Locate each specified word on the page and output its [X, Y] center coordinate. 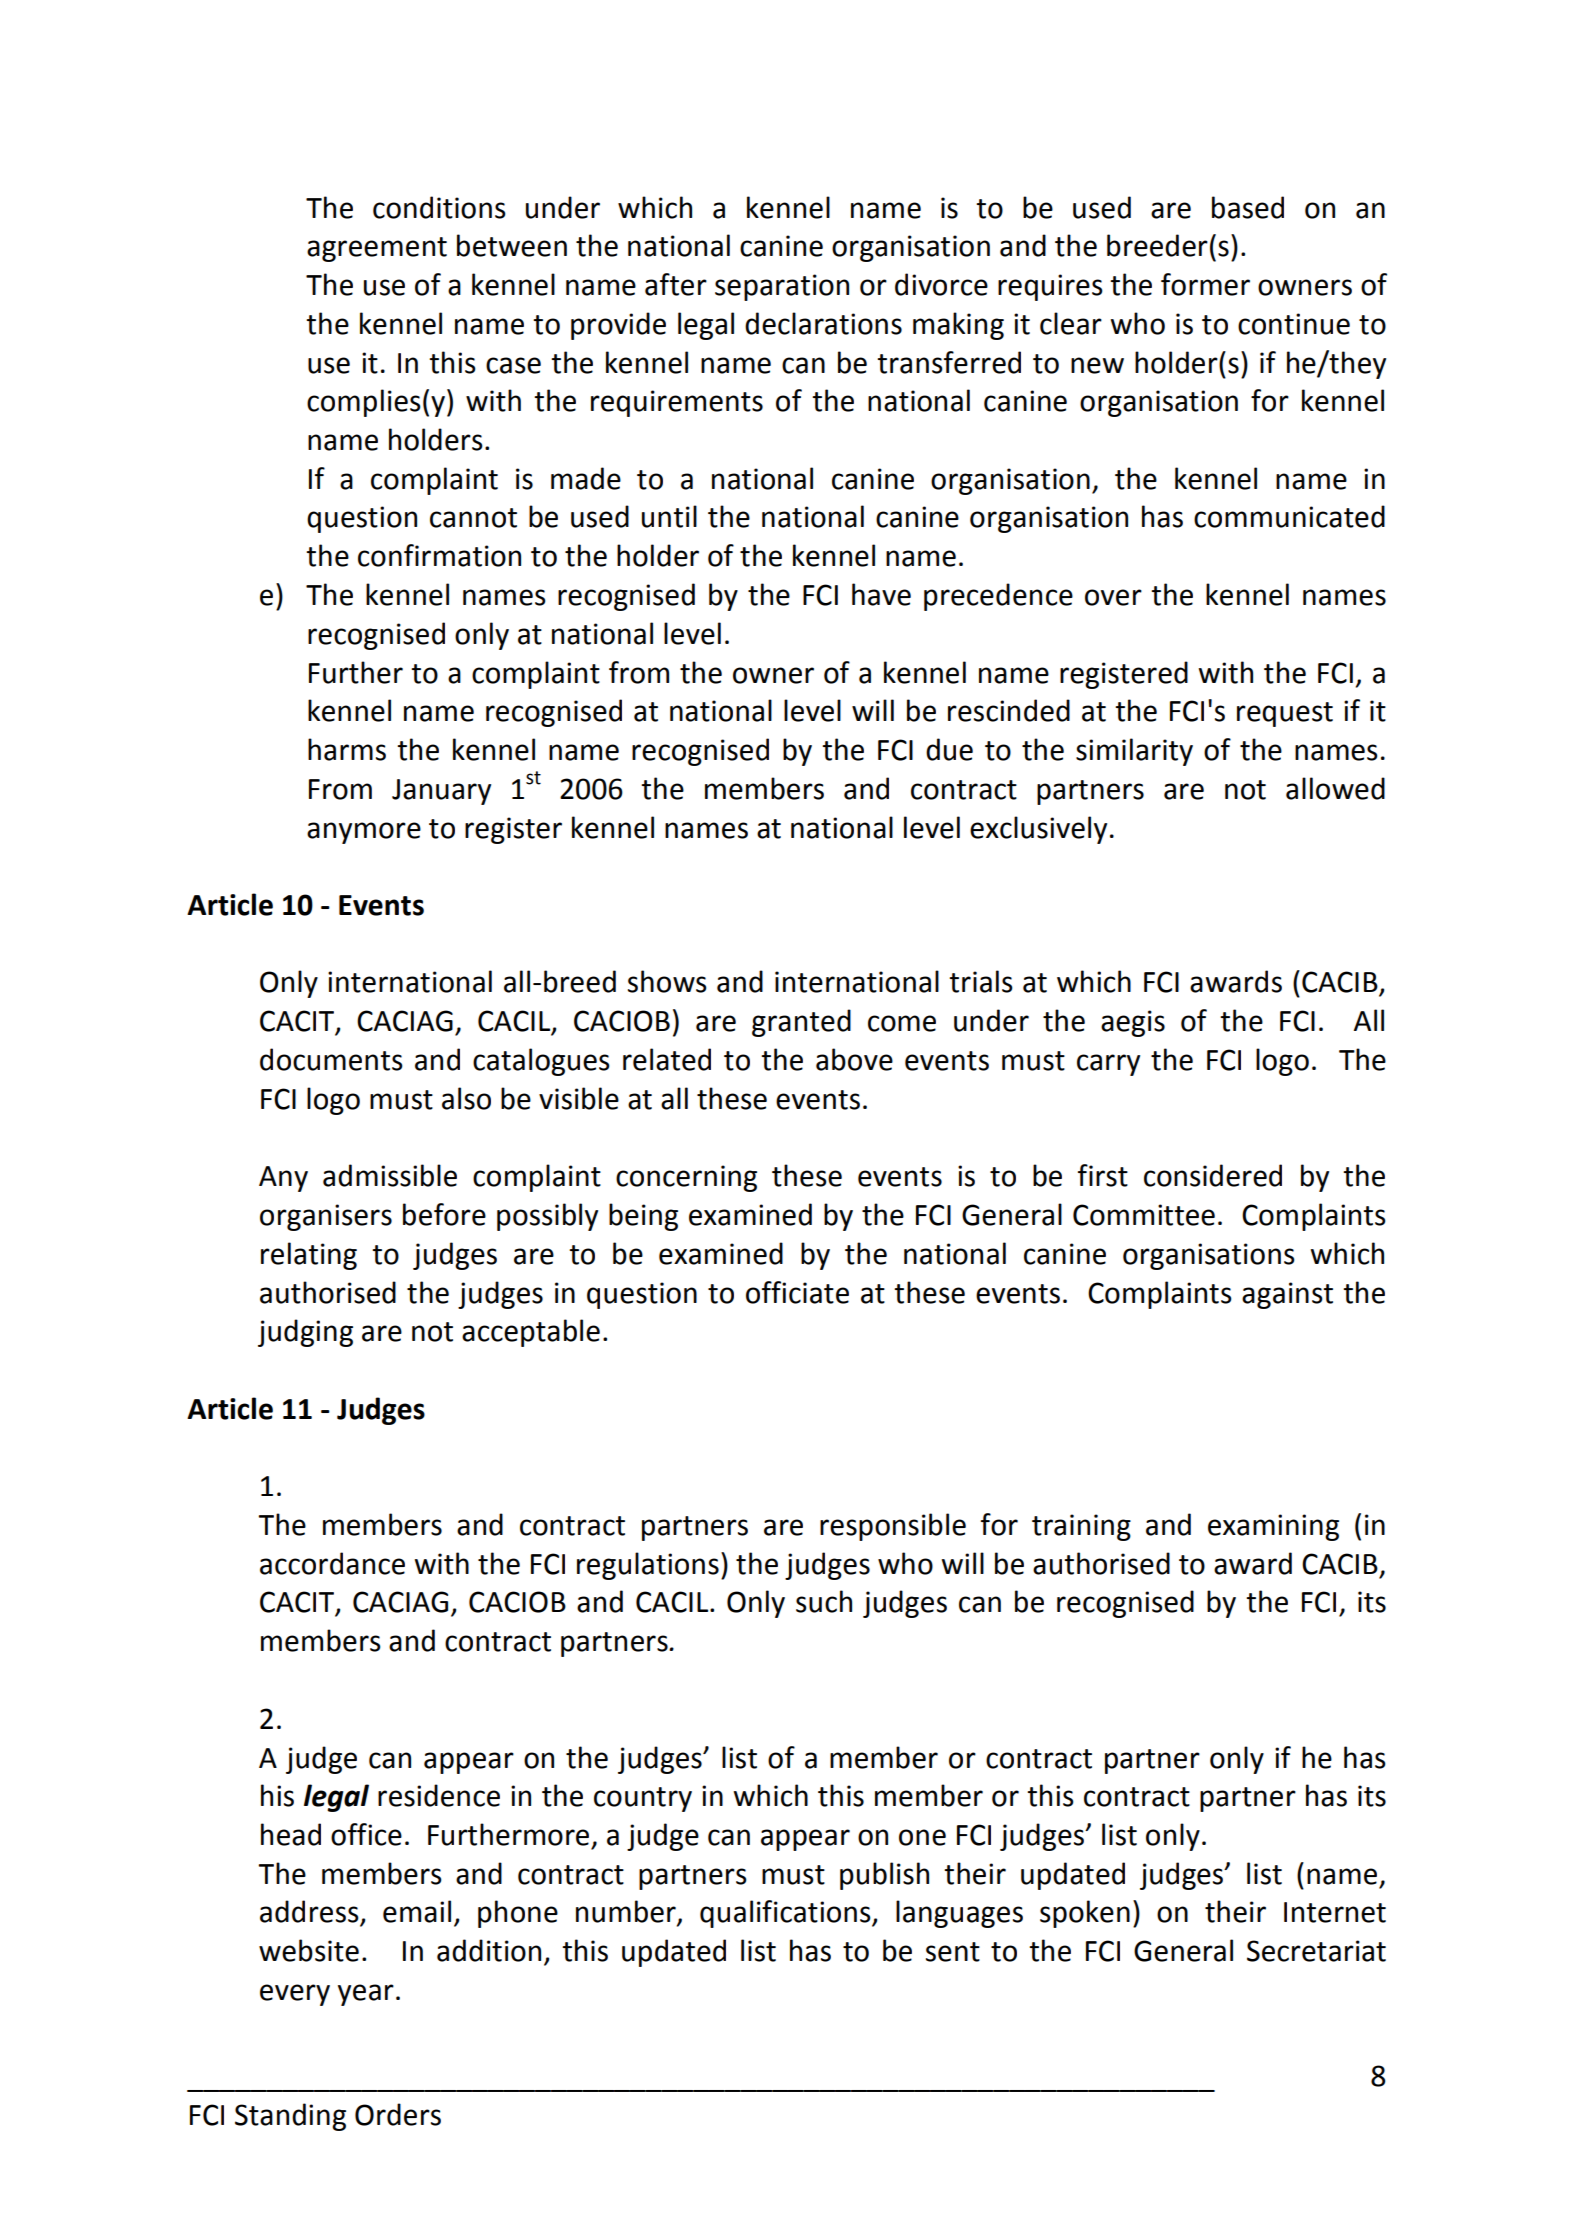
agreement [377, 249]
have [881, 594]
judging [305, 1333]
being [643, 1217]
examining [1273, 1527]
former [1205, 284]
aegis [1133, 1023]
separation [782, 287]
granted [801, 1023]
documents [331, 1059]
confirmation [439, 555]
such [824, 1601]
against [1287, 1295]
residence [439, 1795]
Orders [398, 2114]
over [1113, 597]
